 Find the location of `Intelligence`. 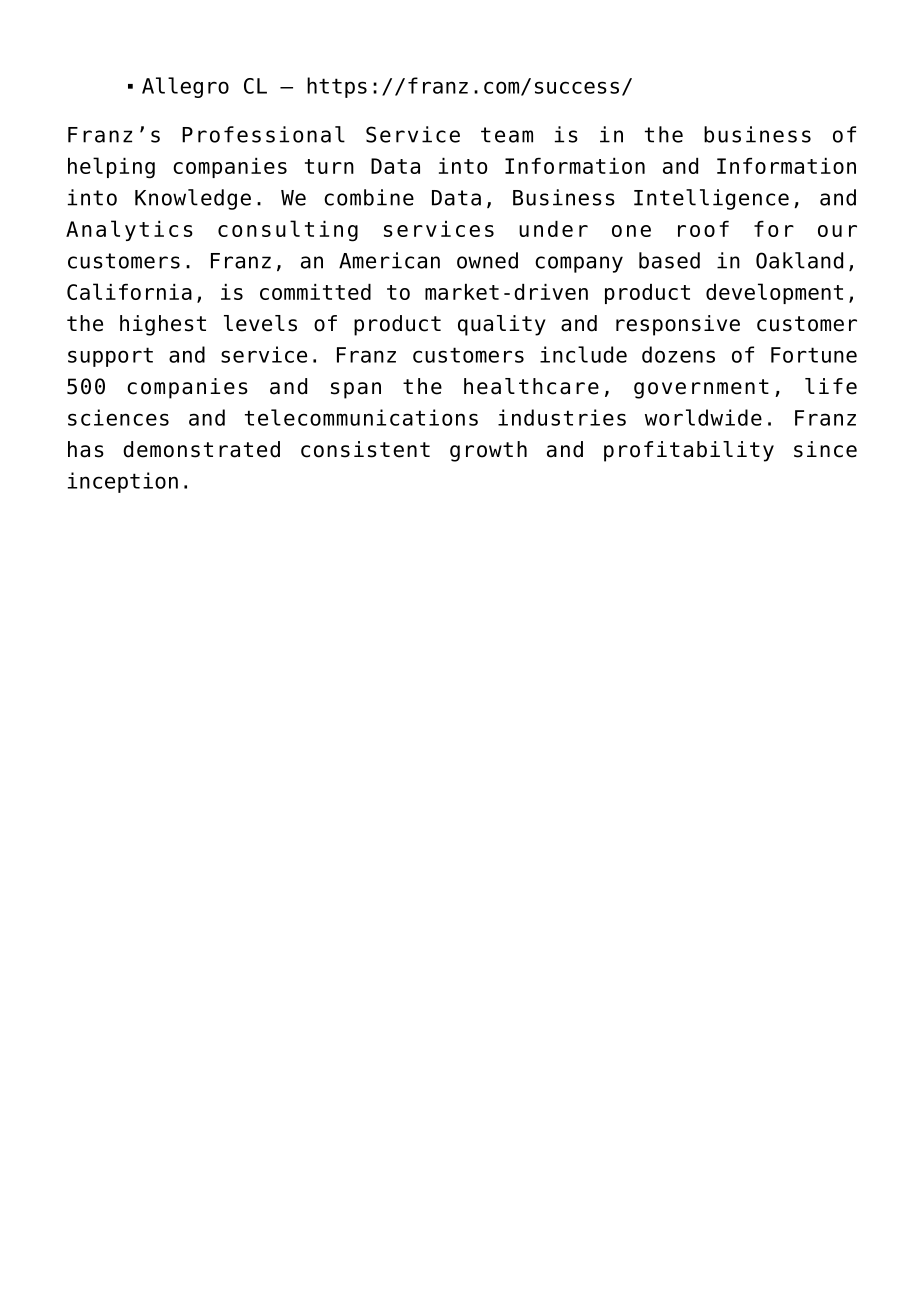

Intelligence is located at coordinates (711, 199).
